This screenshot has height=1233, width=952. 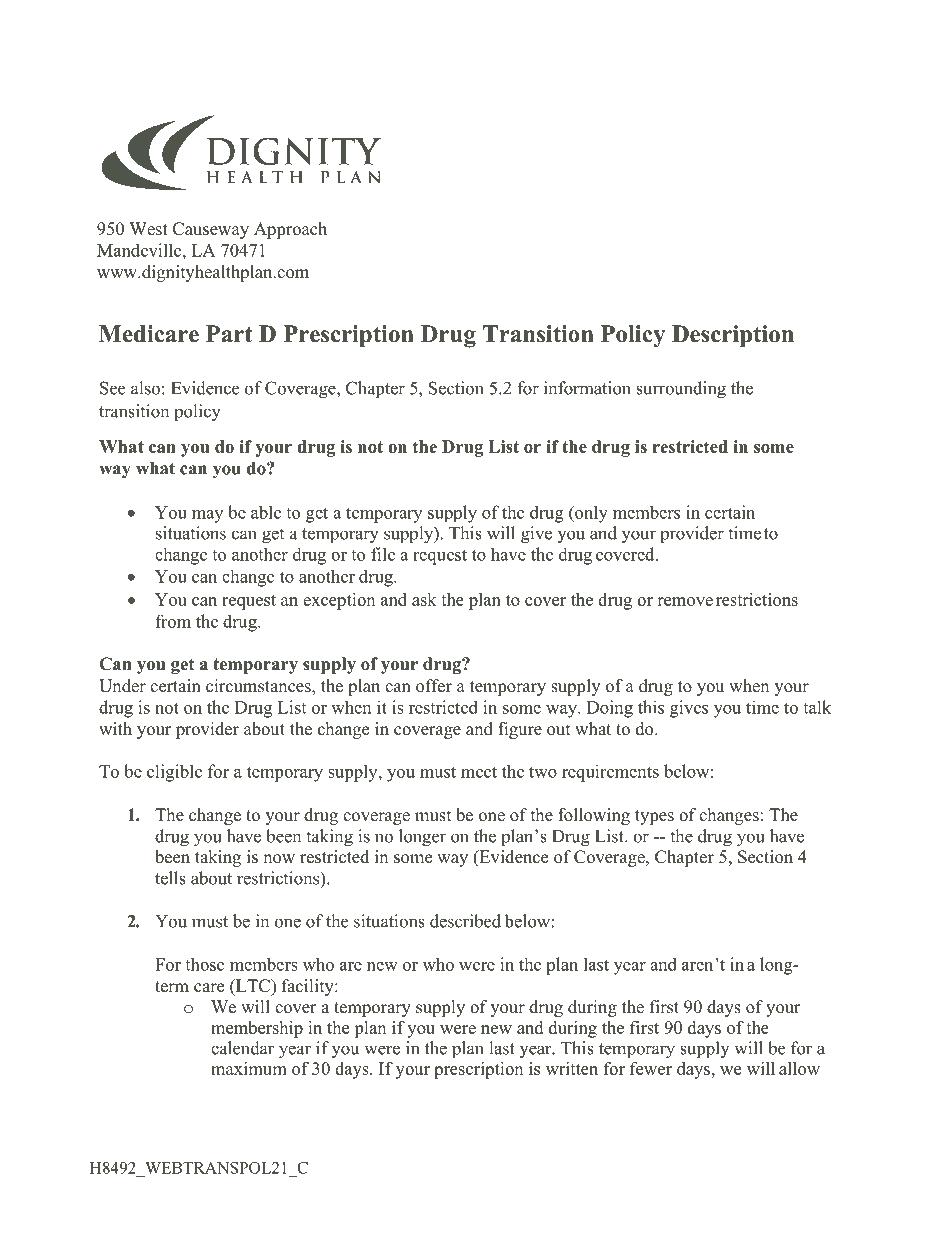 What do you see at coordinates (290, 230) in the screenshot?
I see `Approach` at bounding box center [290, 230].
